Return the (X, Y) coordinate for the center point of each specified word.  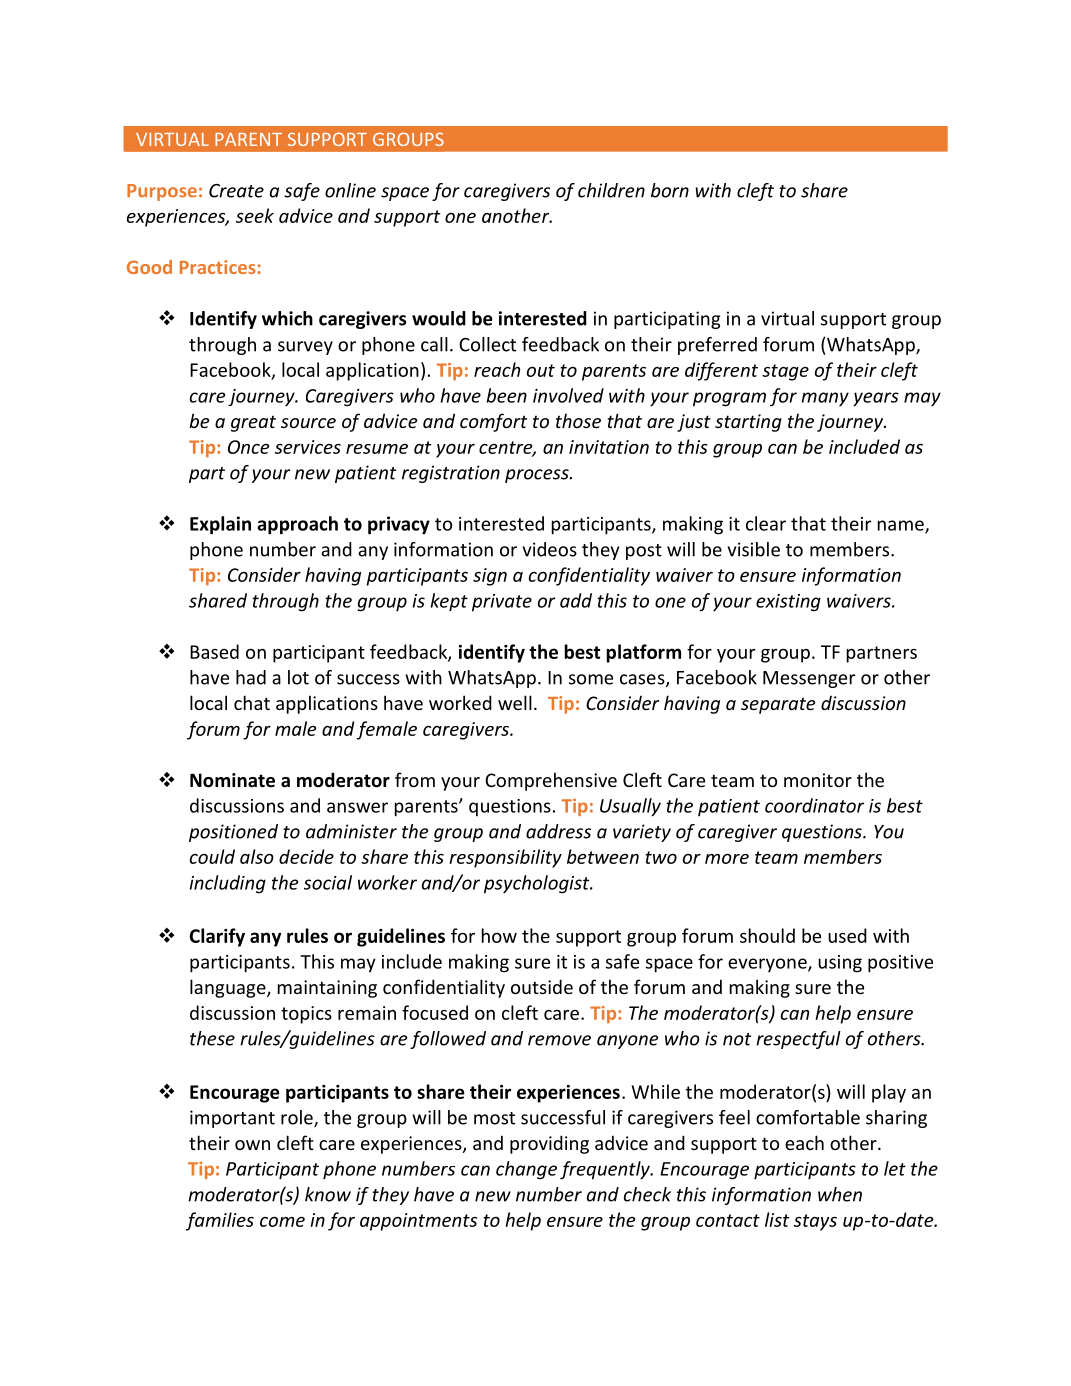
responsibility (505, 858)
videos (550, 549)
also (257, 856)
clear (766, 523)
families (220, 1221)
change (526, 1170)
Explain (220, 525)
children (611, 190)
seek (255, 215)
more (727, 859)
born (670, 190)
